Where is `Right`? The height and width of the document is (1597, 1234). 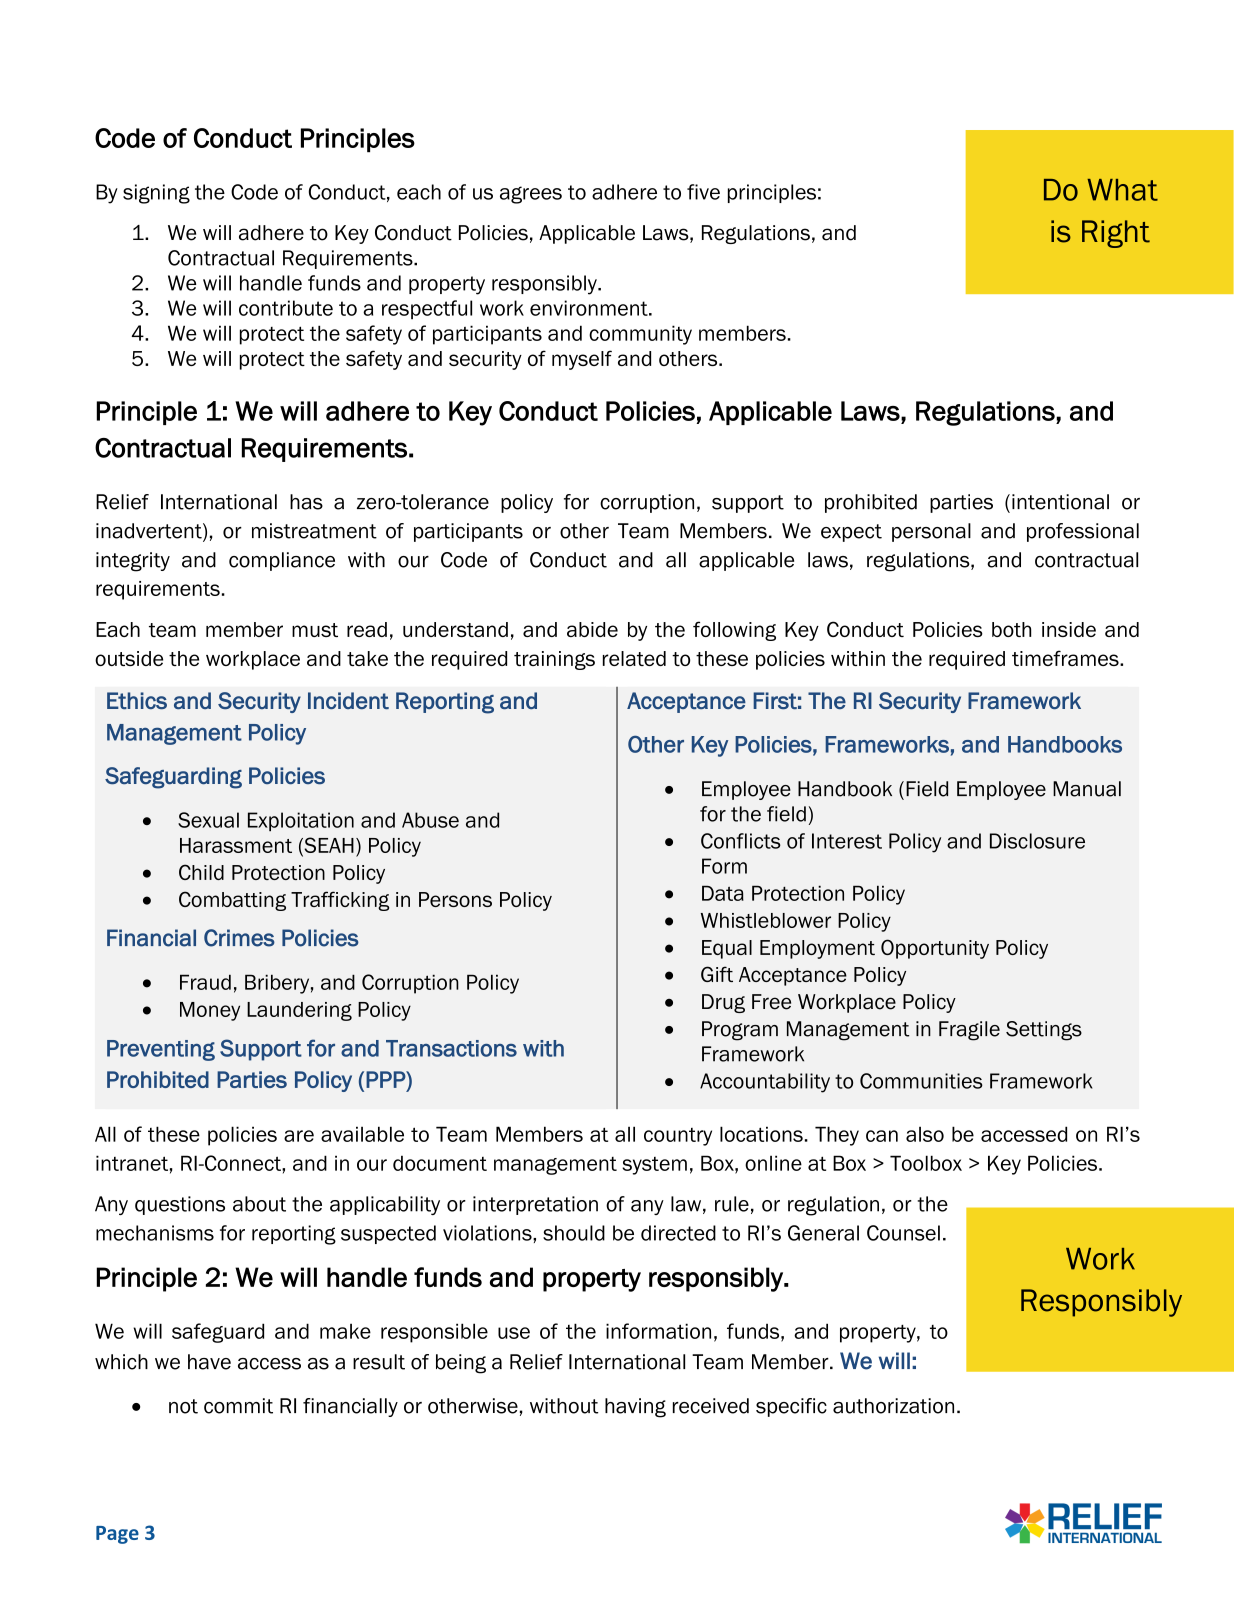
Right is located at coordinates (1116, 234).
